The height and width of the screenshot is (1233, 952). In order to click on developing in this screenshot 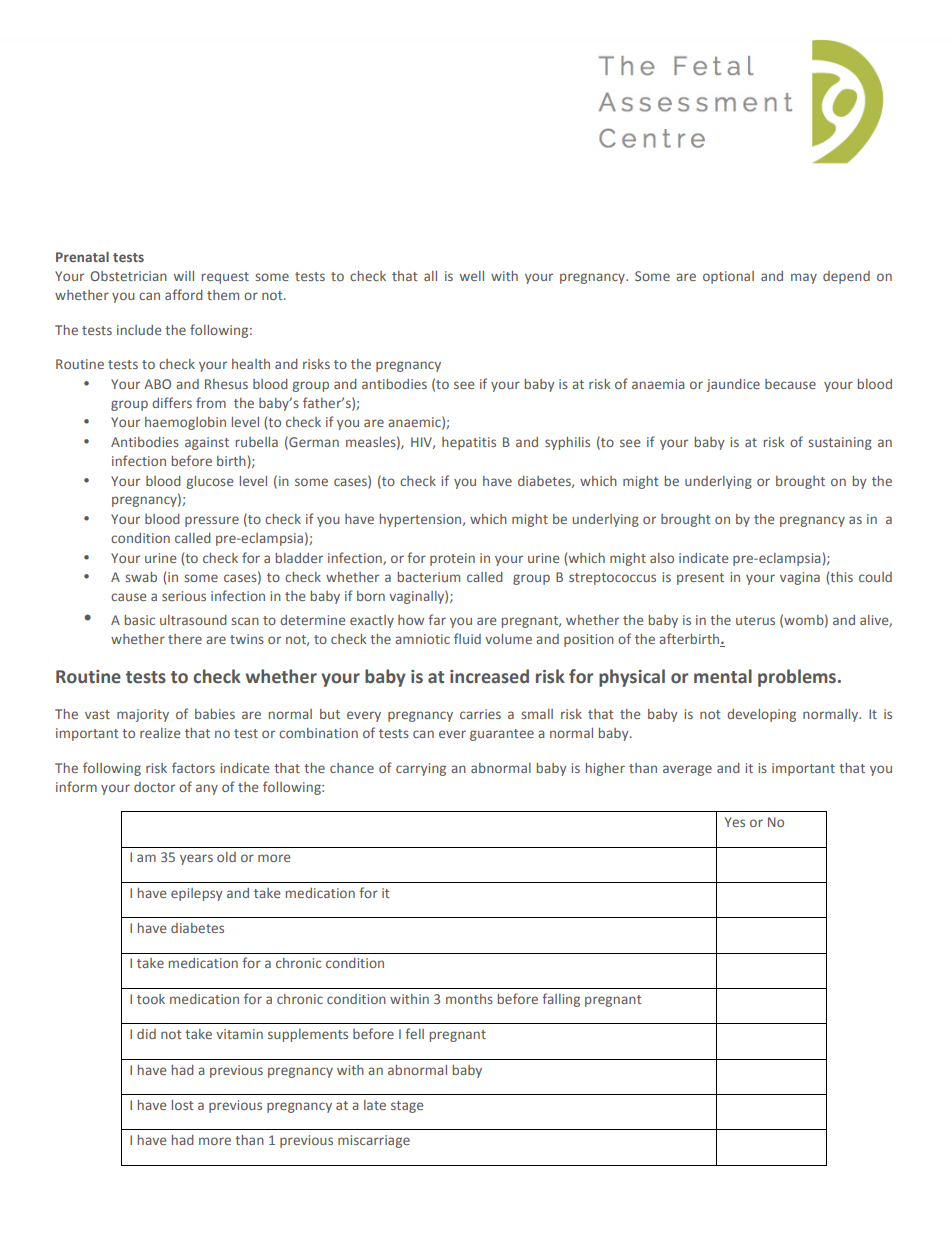, I will do `click(761, 715)`.
